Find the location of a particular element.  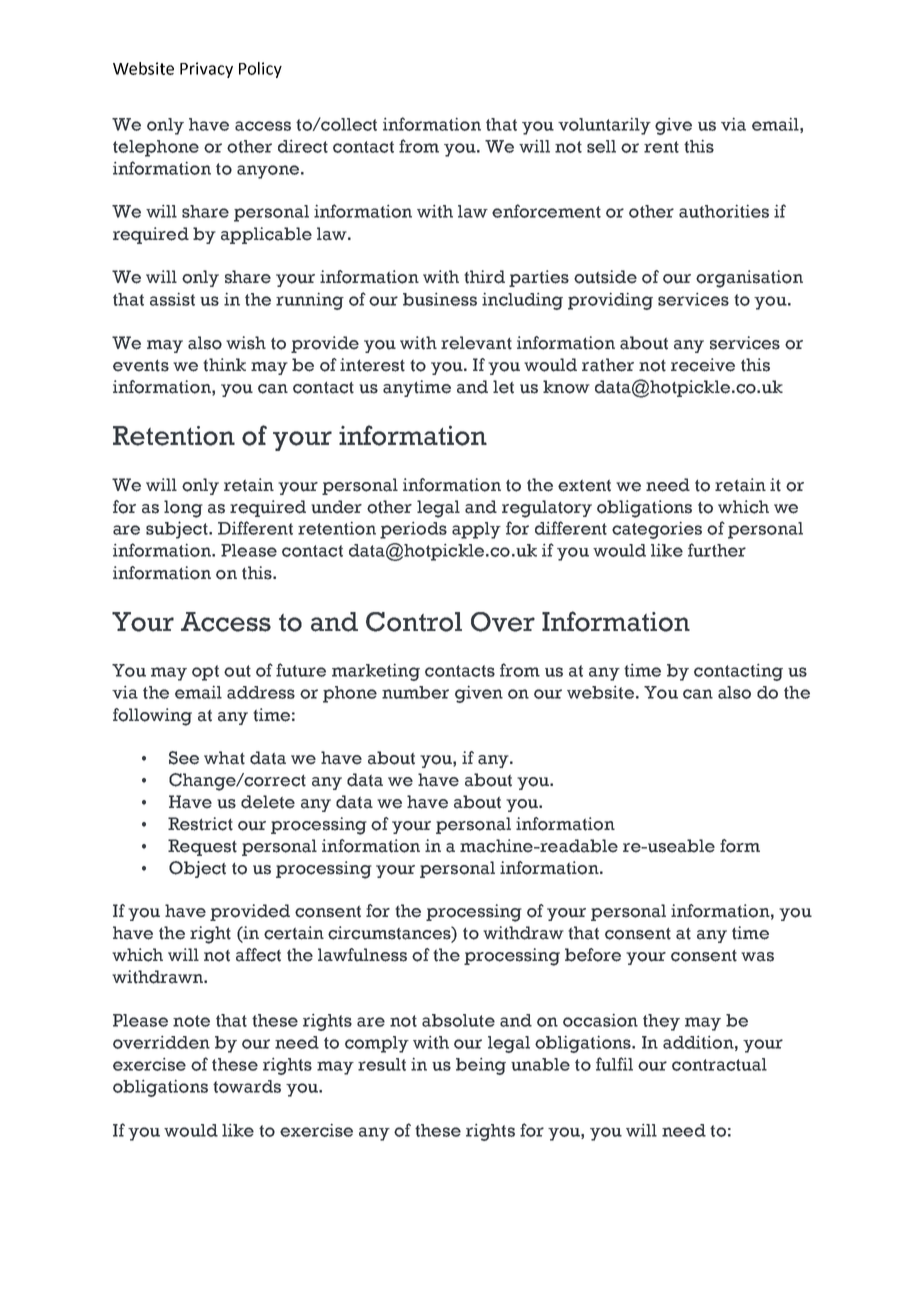

contractual is located at coordinates (719, 1064).
